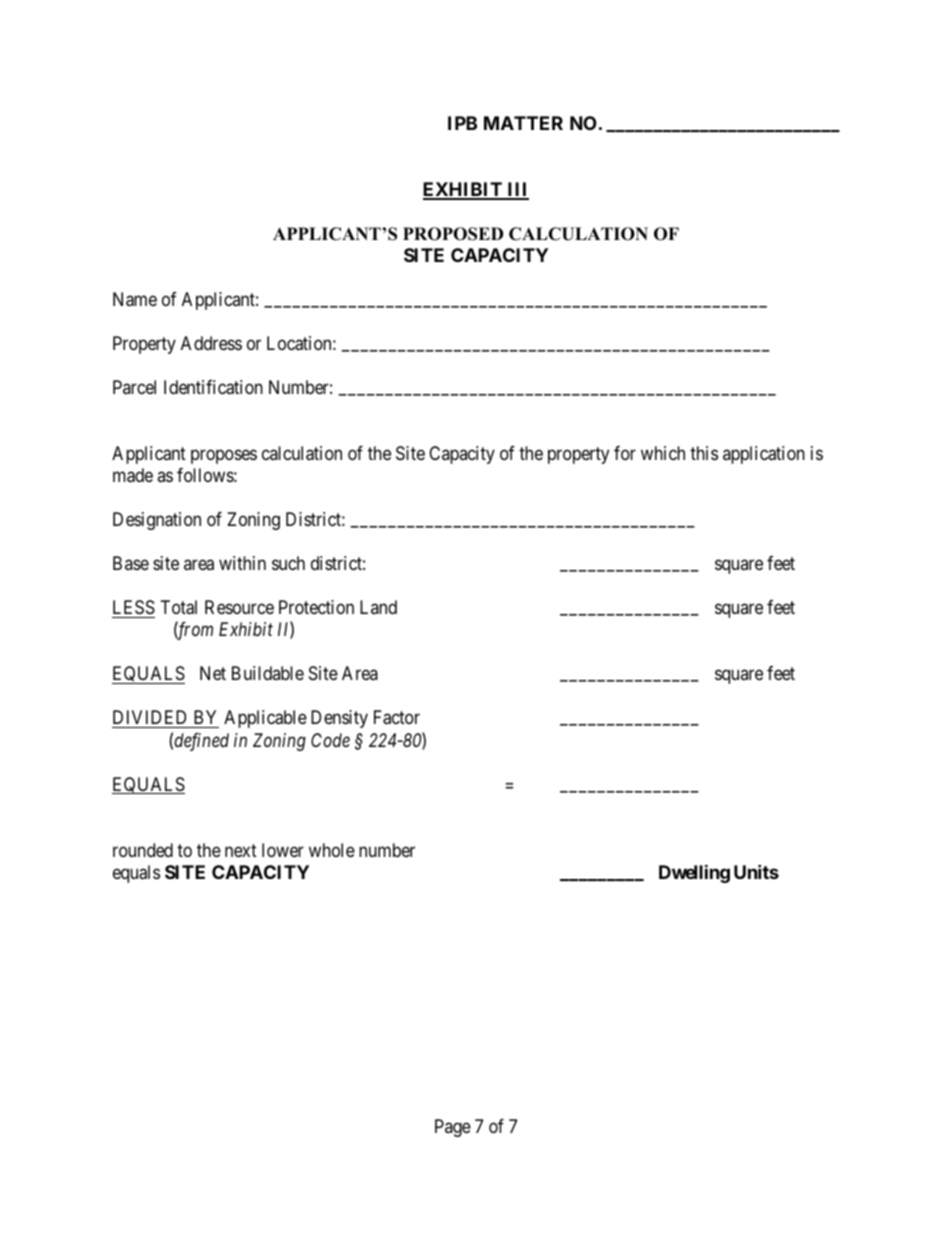 This document has width=952, height=1233. I want to click on Factor, so click(397, 717).
